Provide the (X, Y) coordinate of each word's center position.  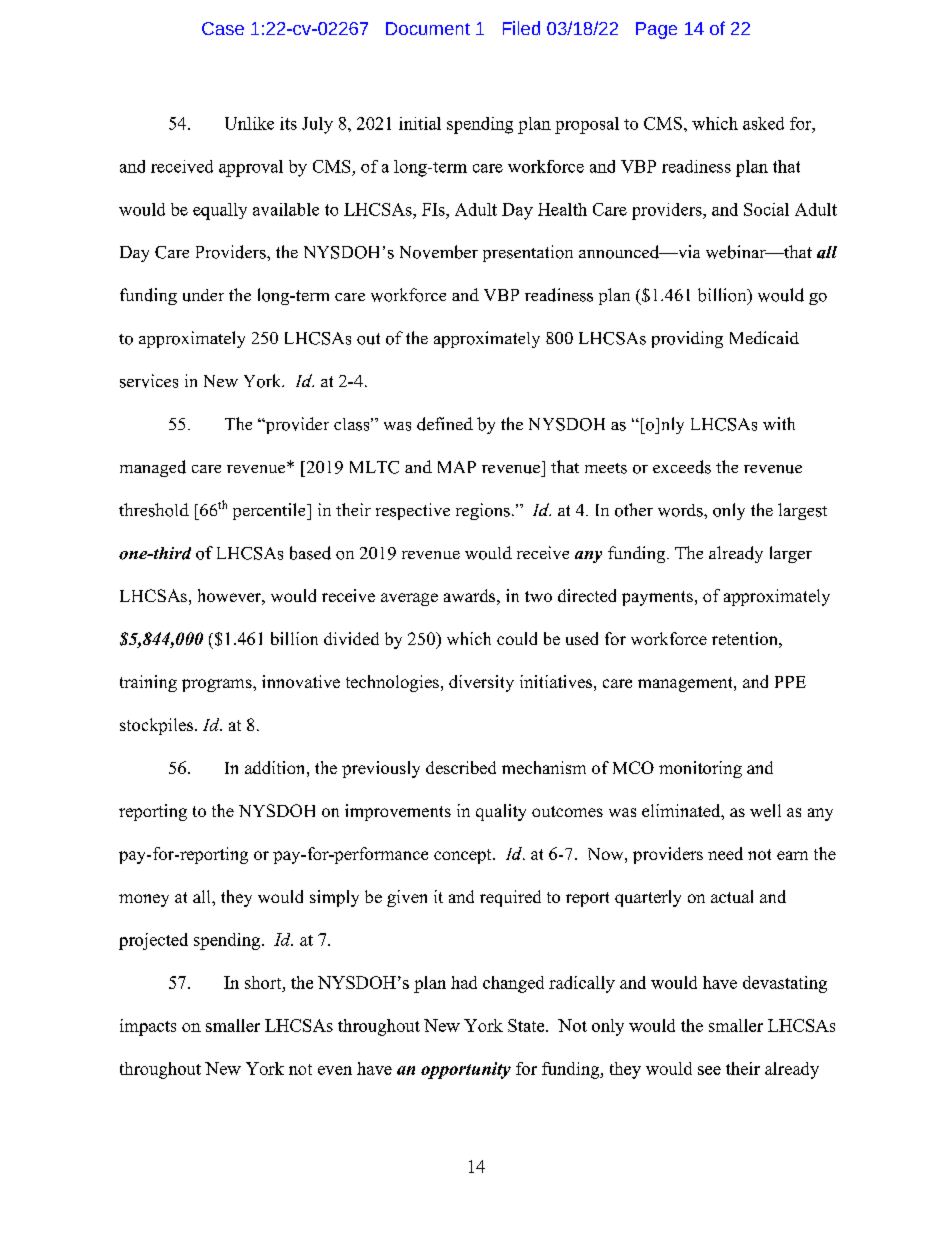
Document (428, 28)
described (461, 767)
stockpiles (158, 726)
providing (687, 339)
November (439, 252)
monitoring (700, 769)
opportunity (466, 1070)
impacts (148, 1027)
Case (223, 28)
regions (483, 511)
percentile (270, 511)
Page (656, 30)
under (203, 295)
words (681, 510)
